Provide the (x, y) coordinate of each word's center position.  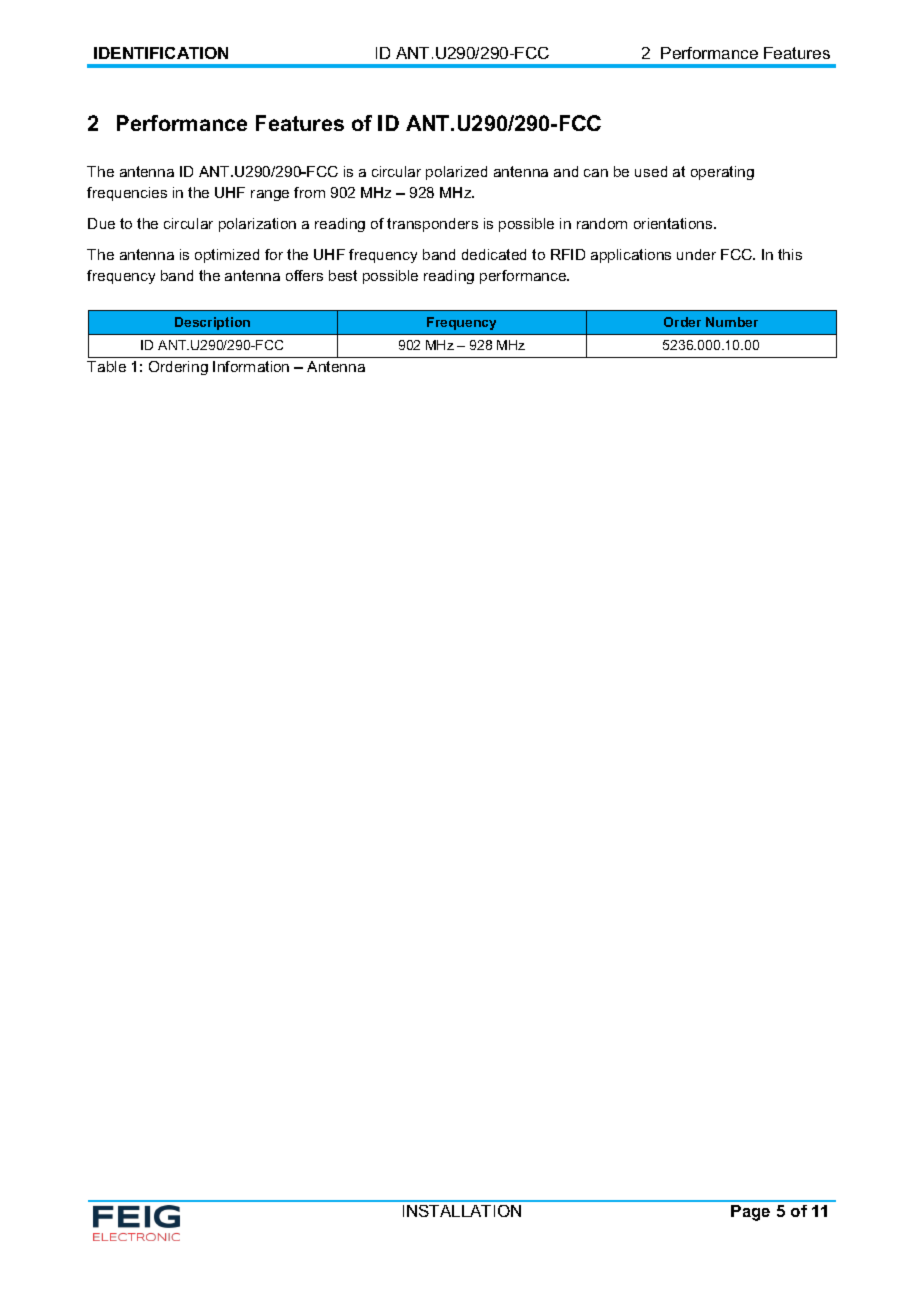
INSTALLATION (462, 1211)
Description (212, 323)
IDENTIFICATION (161, 53)
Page (750, 1213)
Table (106, 366)
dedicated (494, 254)
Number (732, 322)
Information (251, 366)
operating (722, 173)
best (343, 275)
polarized (456, 173)
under (696, 254)
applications (631, 256)
